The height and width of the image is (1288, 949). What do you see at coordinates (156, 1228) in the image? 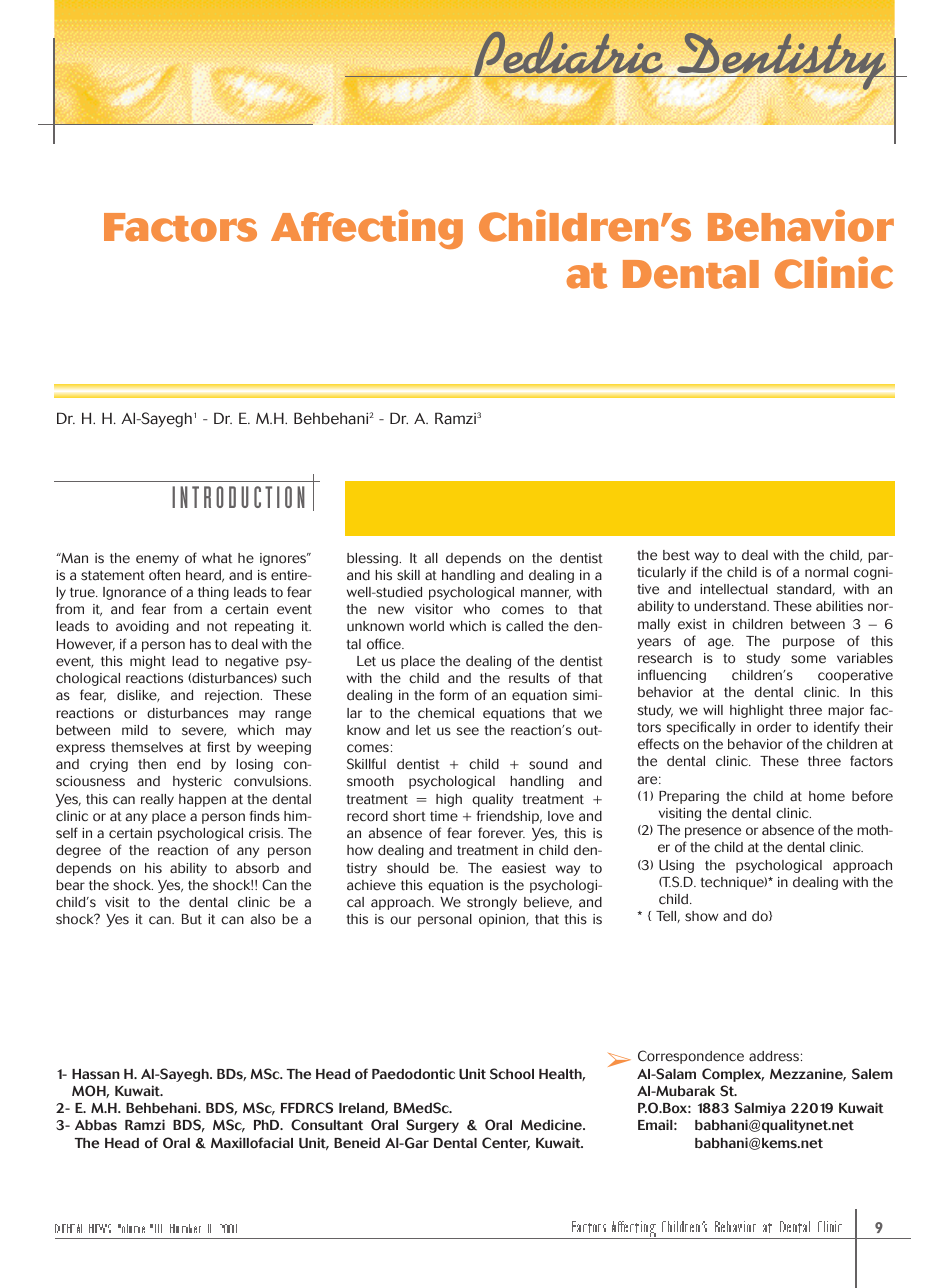
I see `VIII` at bounding box center [156, 1228].
